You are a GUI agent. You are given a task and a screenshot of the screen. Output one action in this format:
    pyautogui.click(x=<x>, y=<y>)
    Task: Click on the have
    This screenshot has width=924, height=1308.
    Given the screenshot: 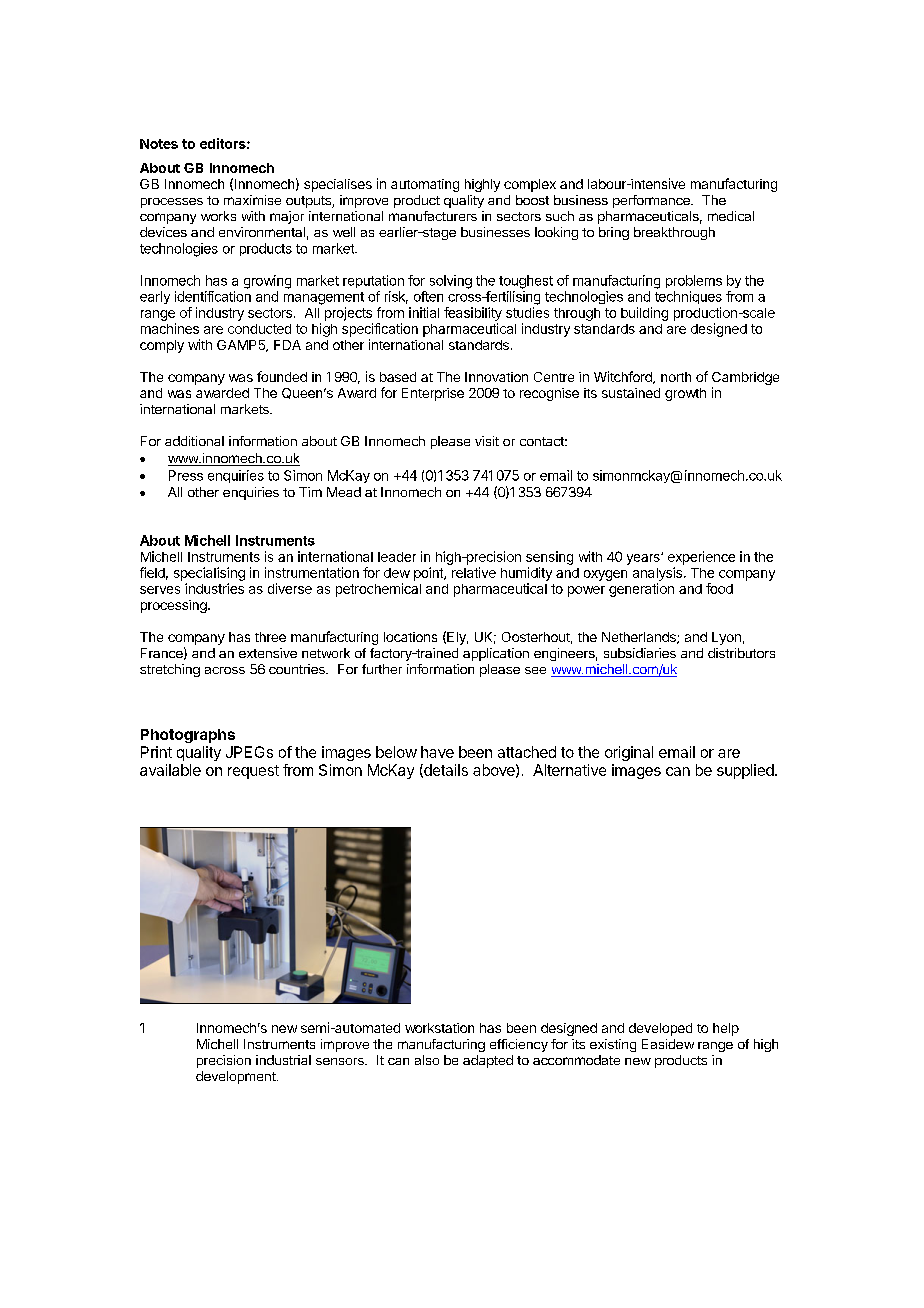 What is the action you would take?
    pyautogui.click(x=437, y=752)
